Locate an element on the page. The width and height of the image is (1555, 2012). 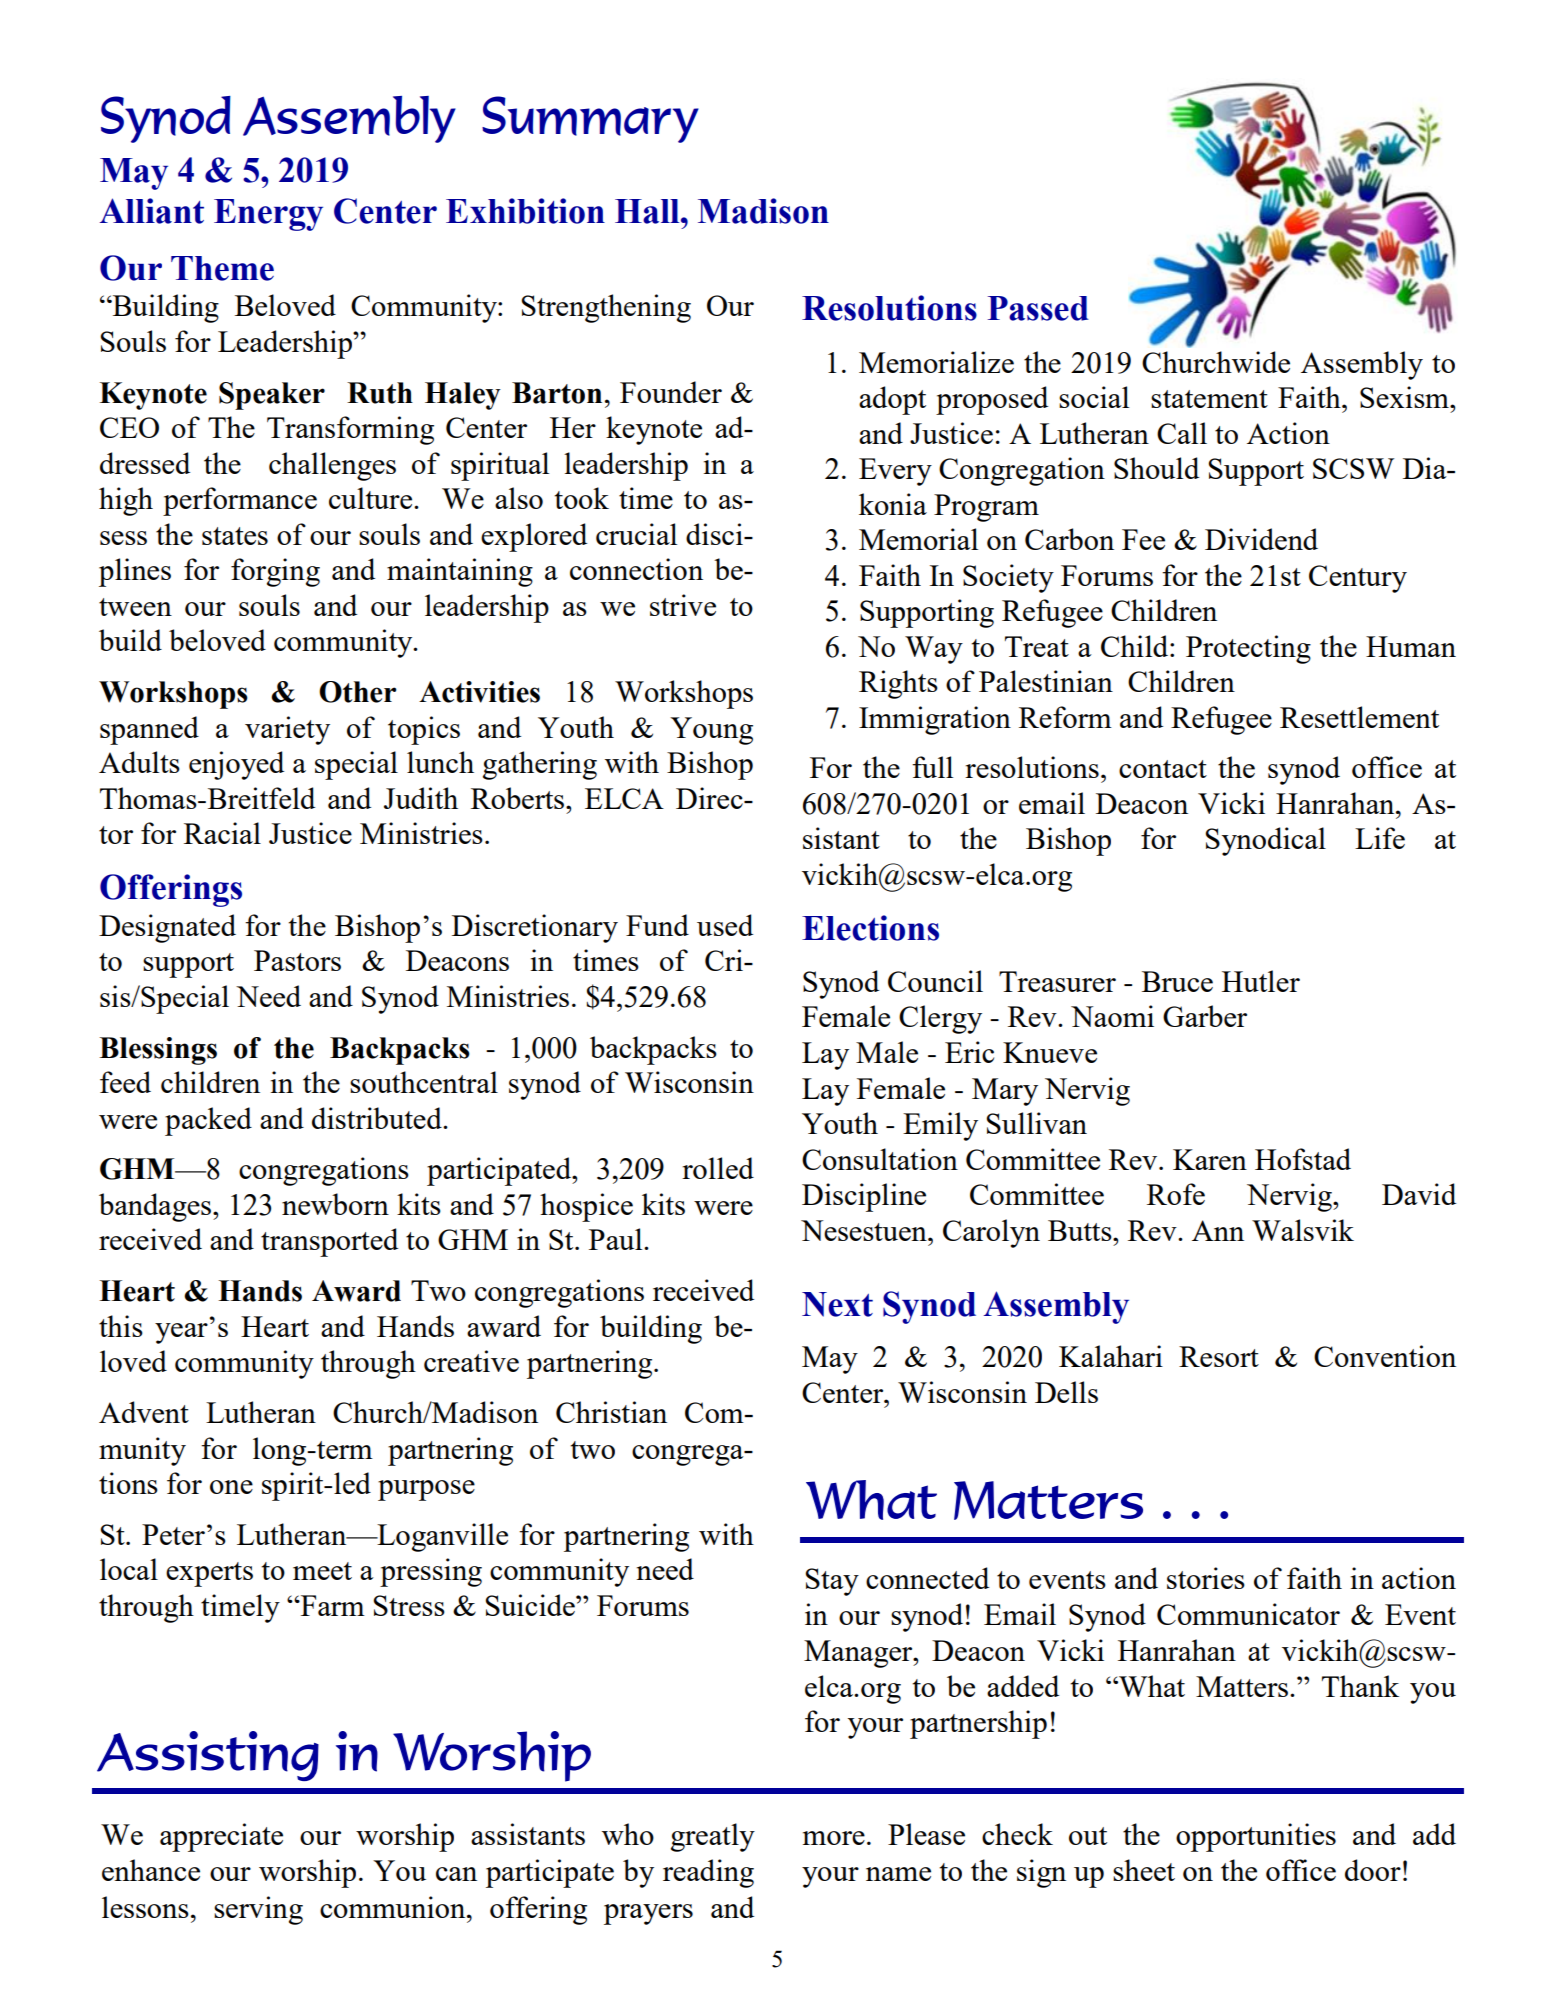
appreciate is located at coordinates (221, 1837).
